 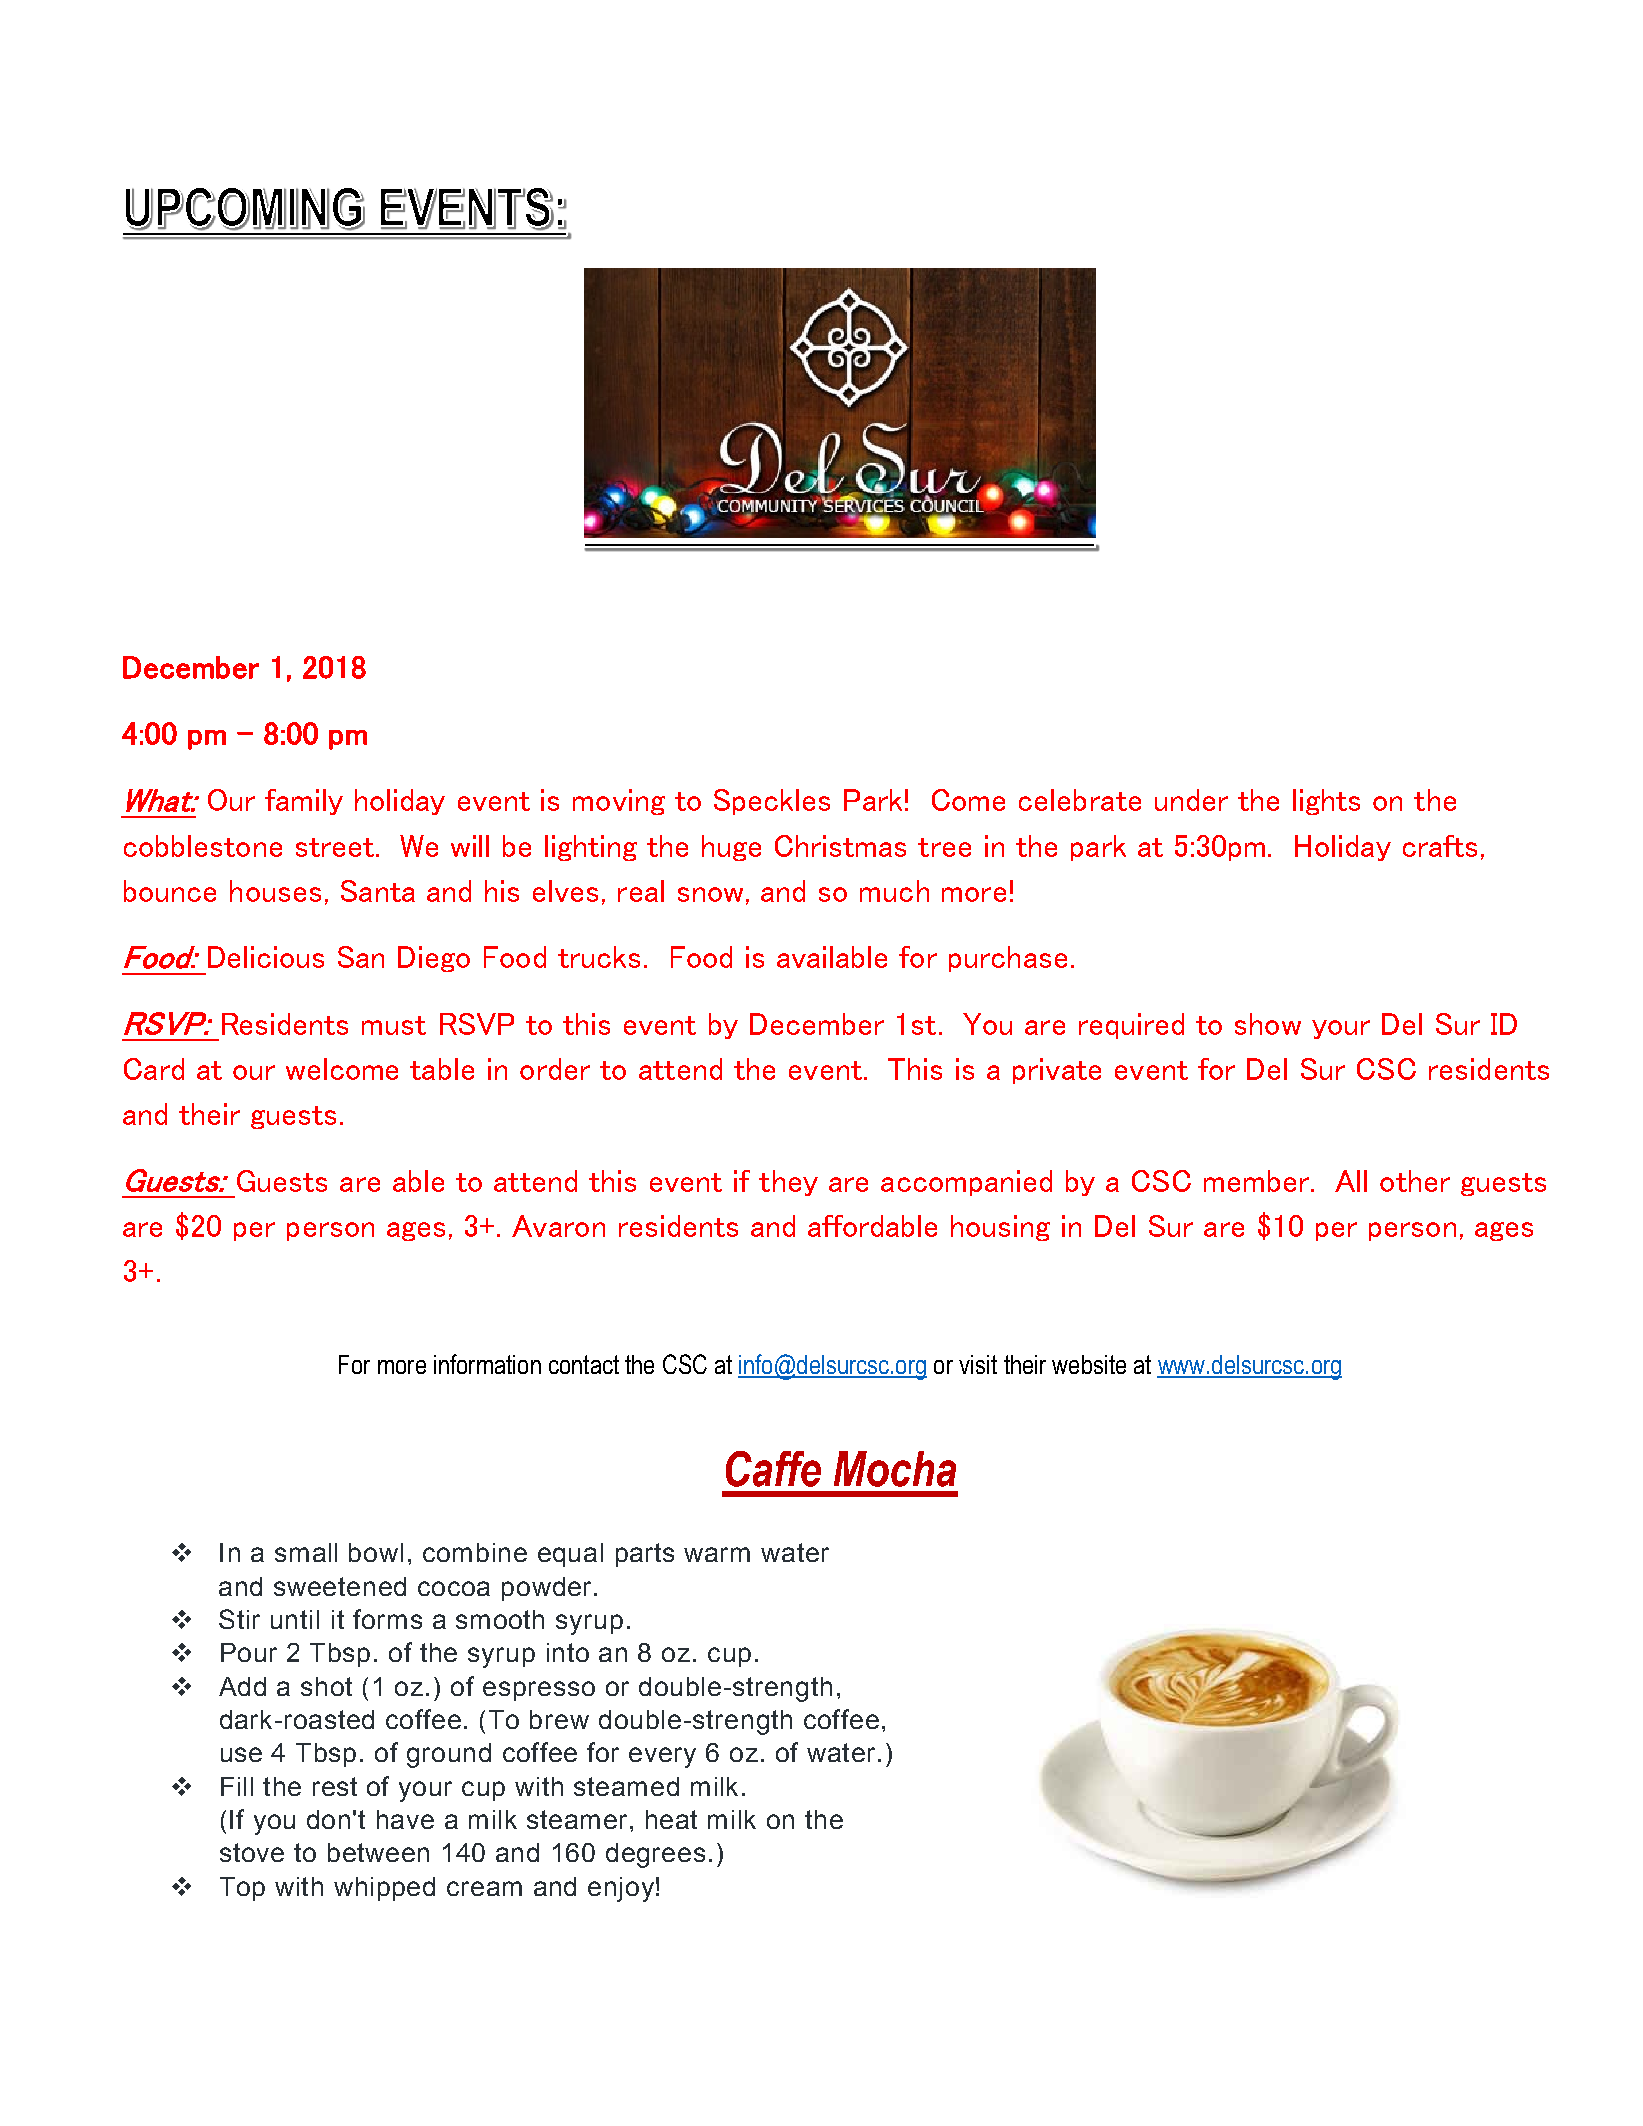 What do you see at coordinates (1089, 1364) in the screenshot?
I see `website` at bounding box center [1089, 1364].
